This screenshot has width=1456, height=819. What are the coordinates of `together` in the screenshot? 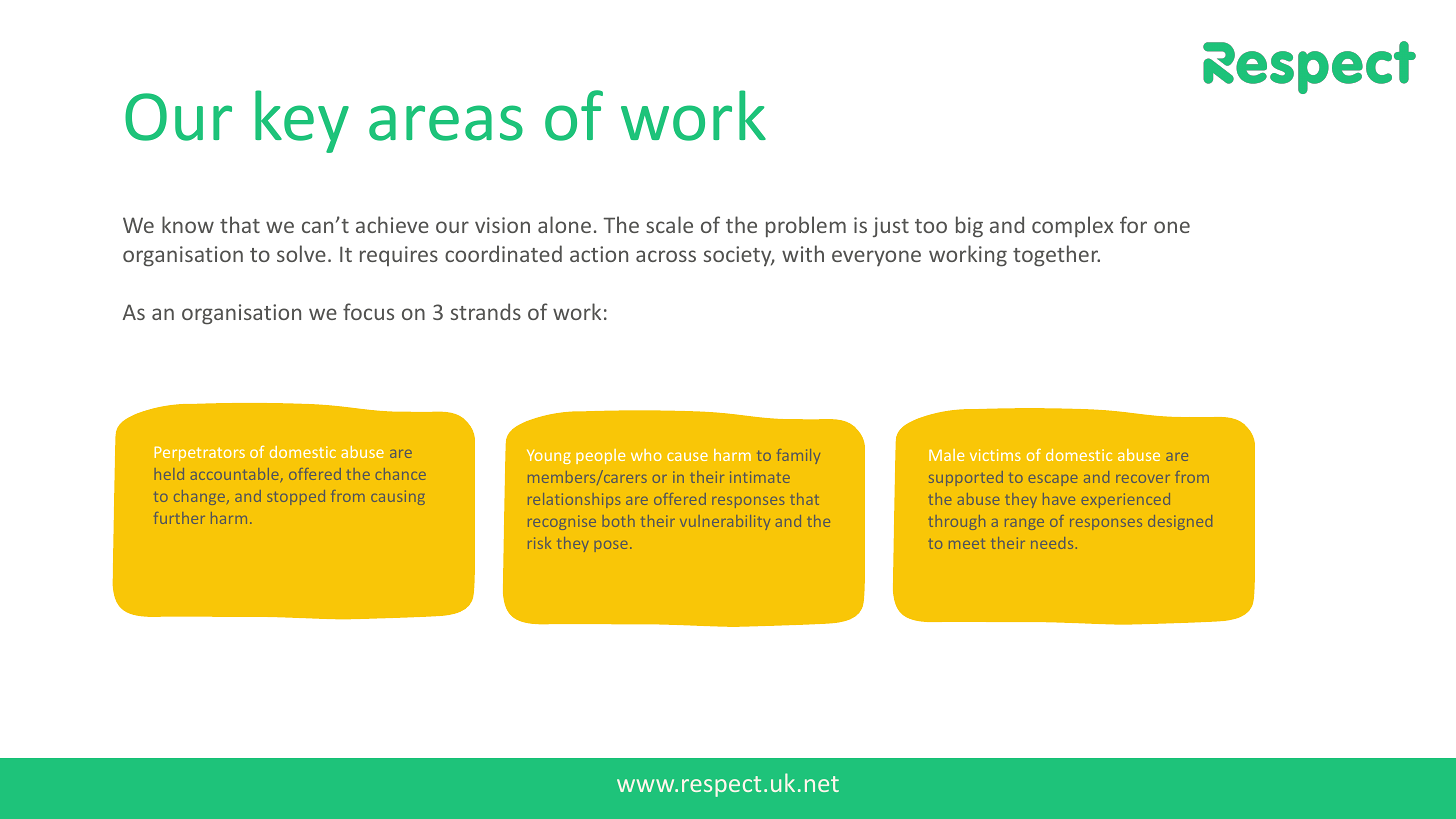 It's located at (1056, 256).
